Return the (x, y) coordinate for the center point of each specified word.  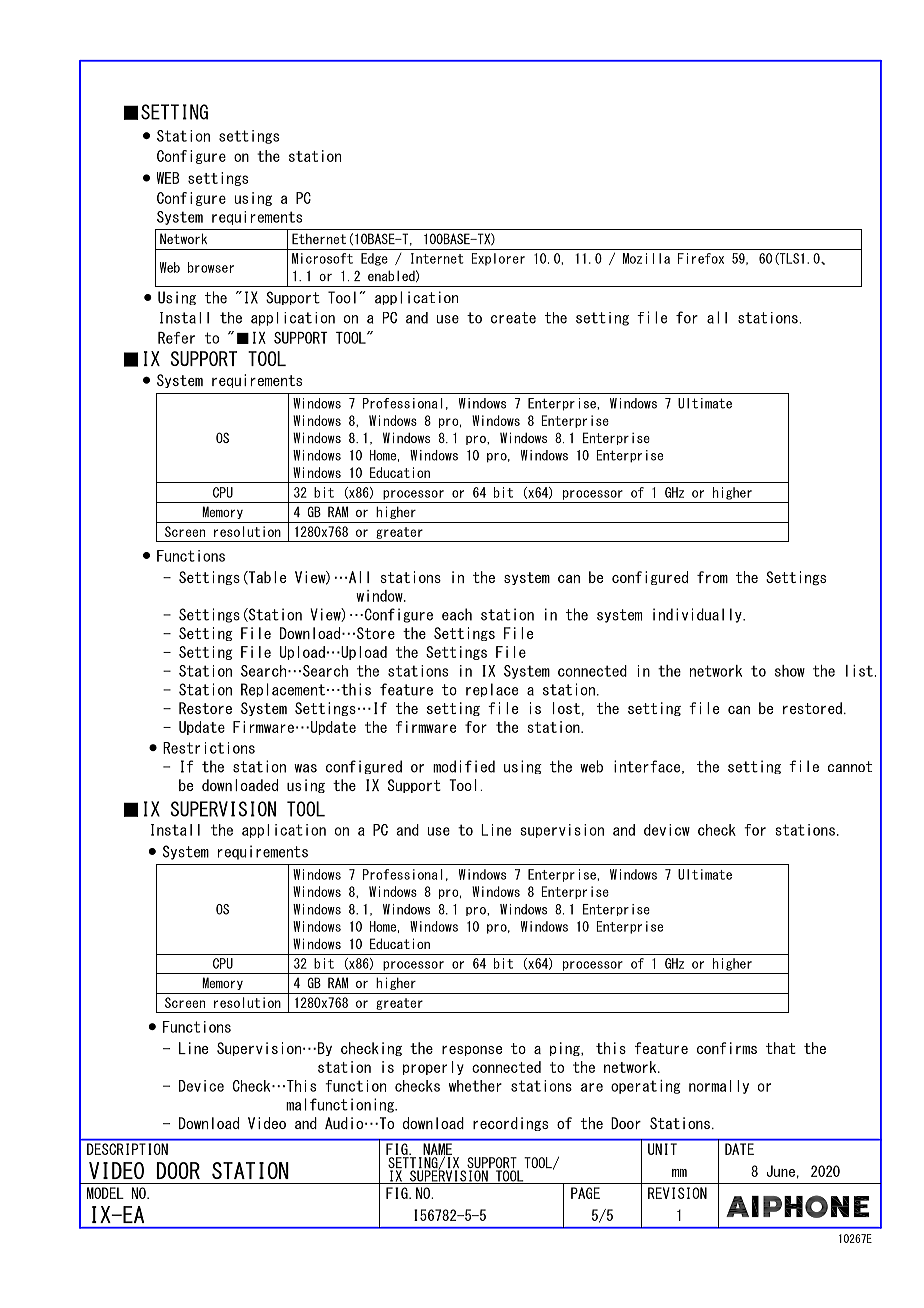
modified (464, 766)
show (790, 671)
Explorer (498, 259)
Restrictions (209, 748)
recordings (510, 1124)
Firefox (701, 258)
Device (201, 1086)
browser (211, 267)
